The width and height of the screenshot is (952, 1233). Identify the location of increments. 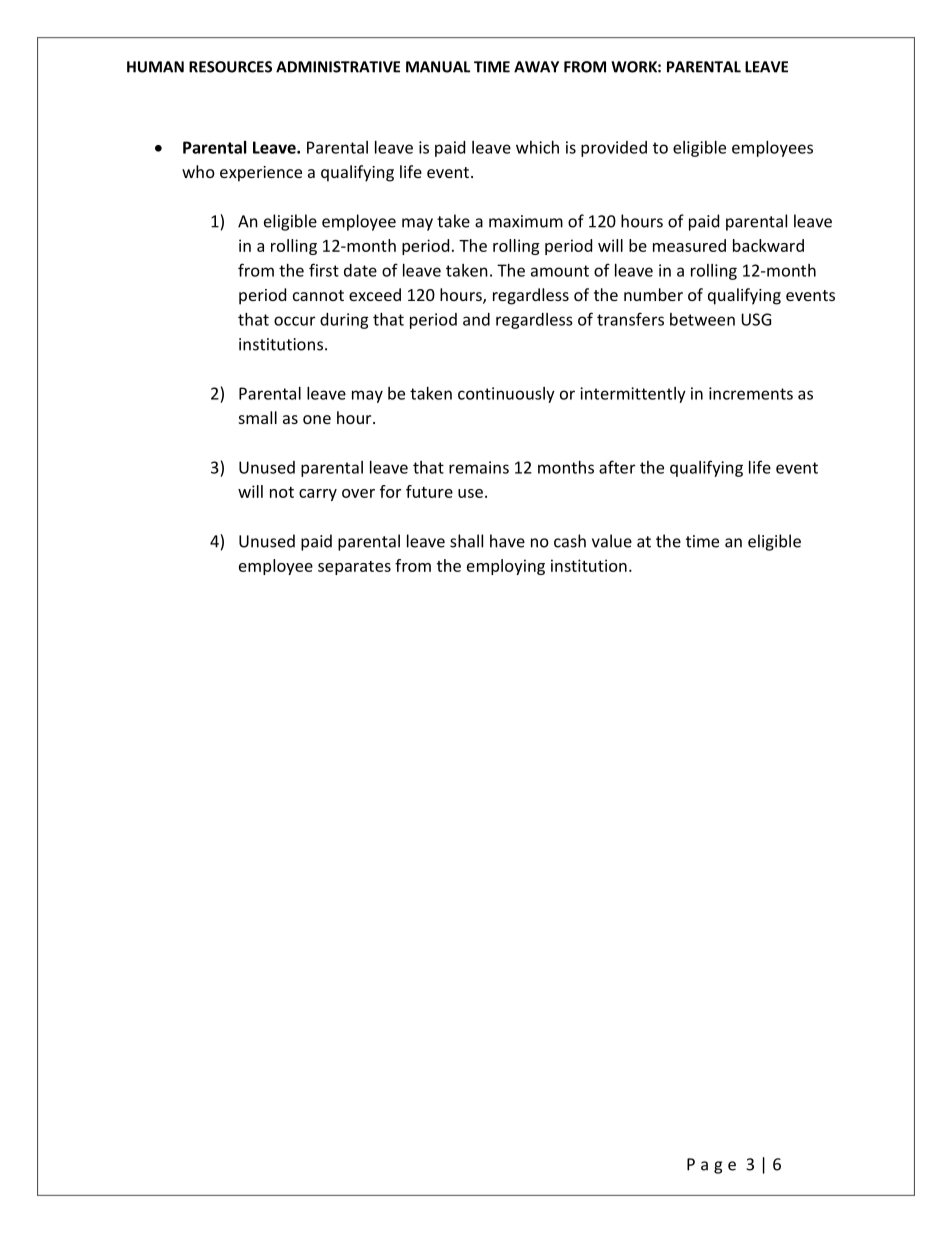
(751, 393).
